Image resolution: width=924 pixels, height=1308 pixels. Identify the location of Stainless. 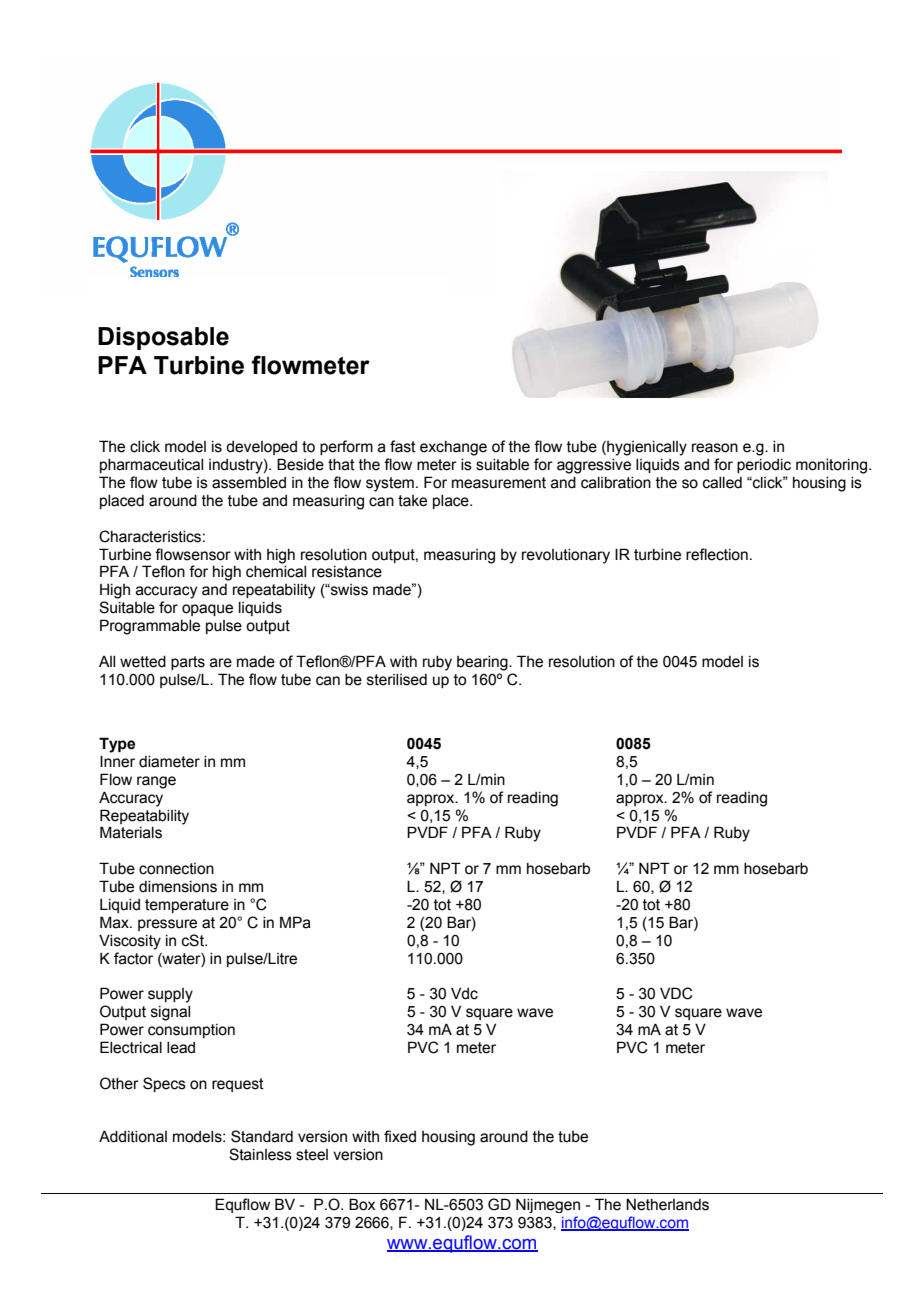
(260, 1154).
